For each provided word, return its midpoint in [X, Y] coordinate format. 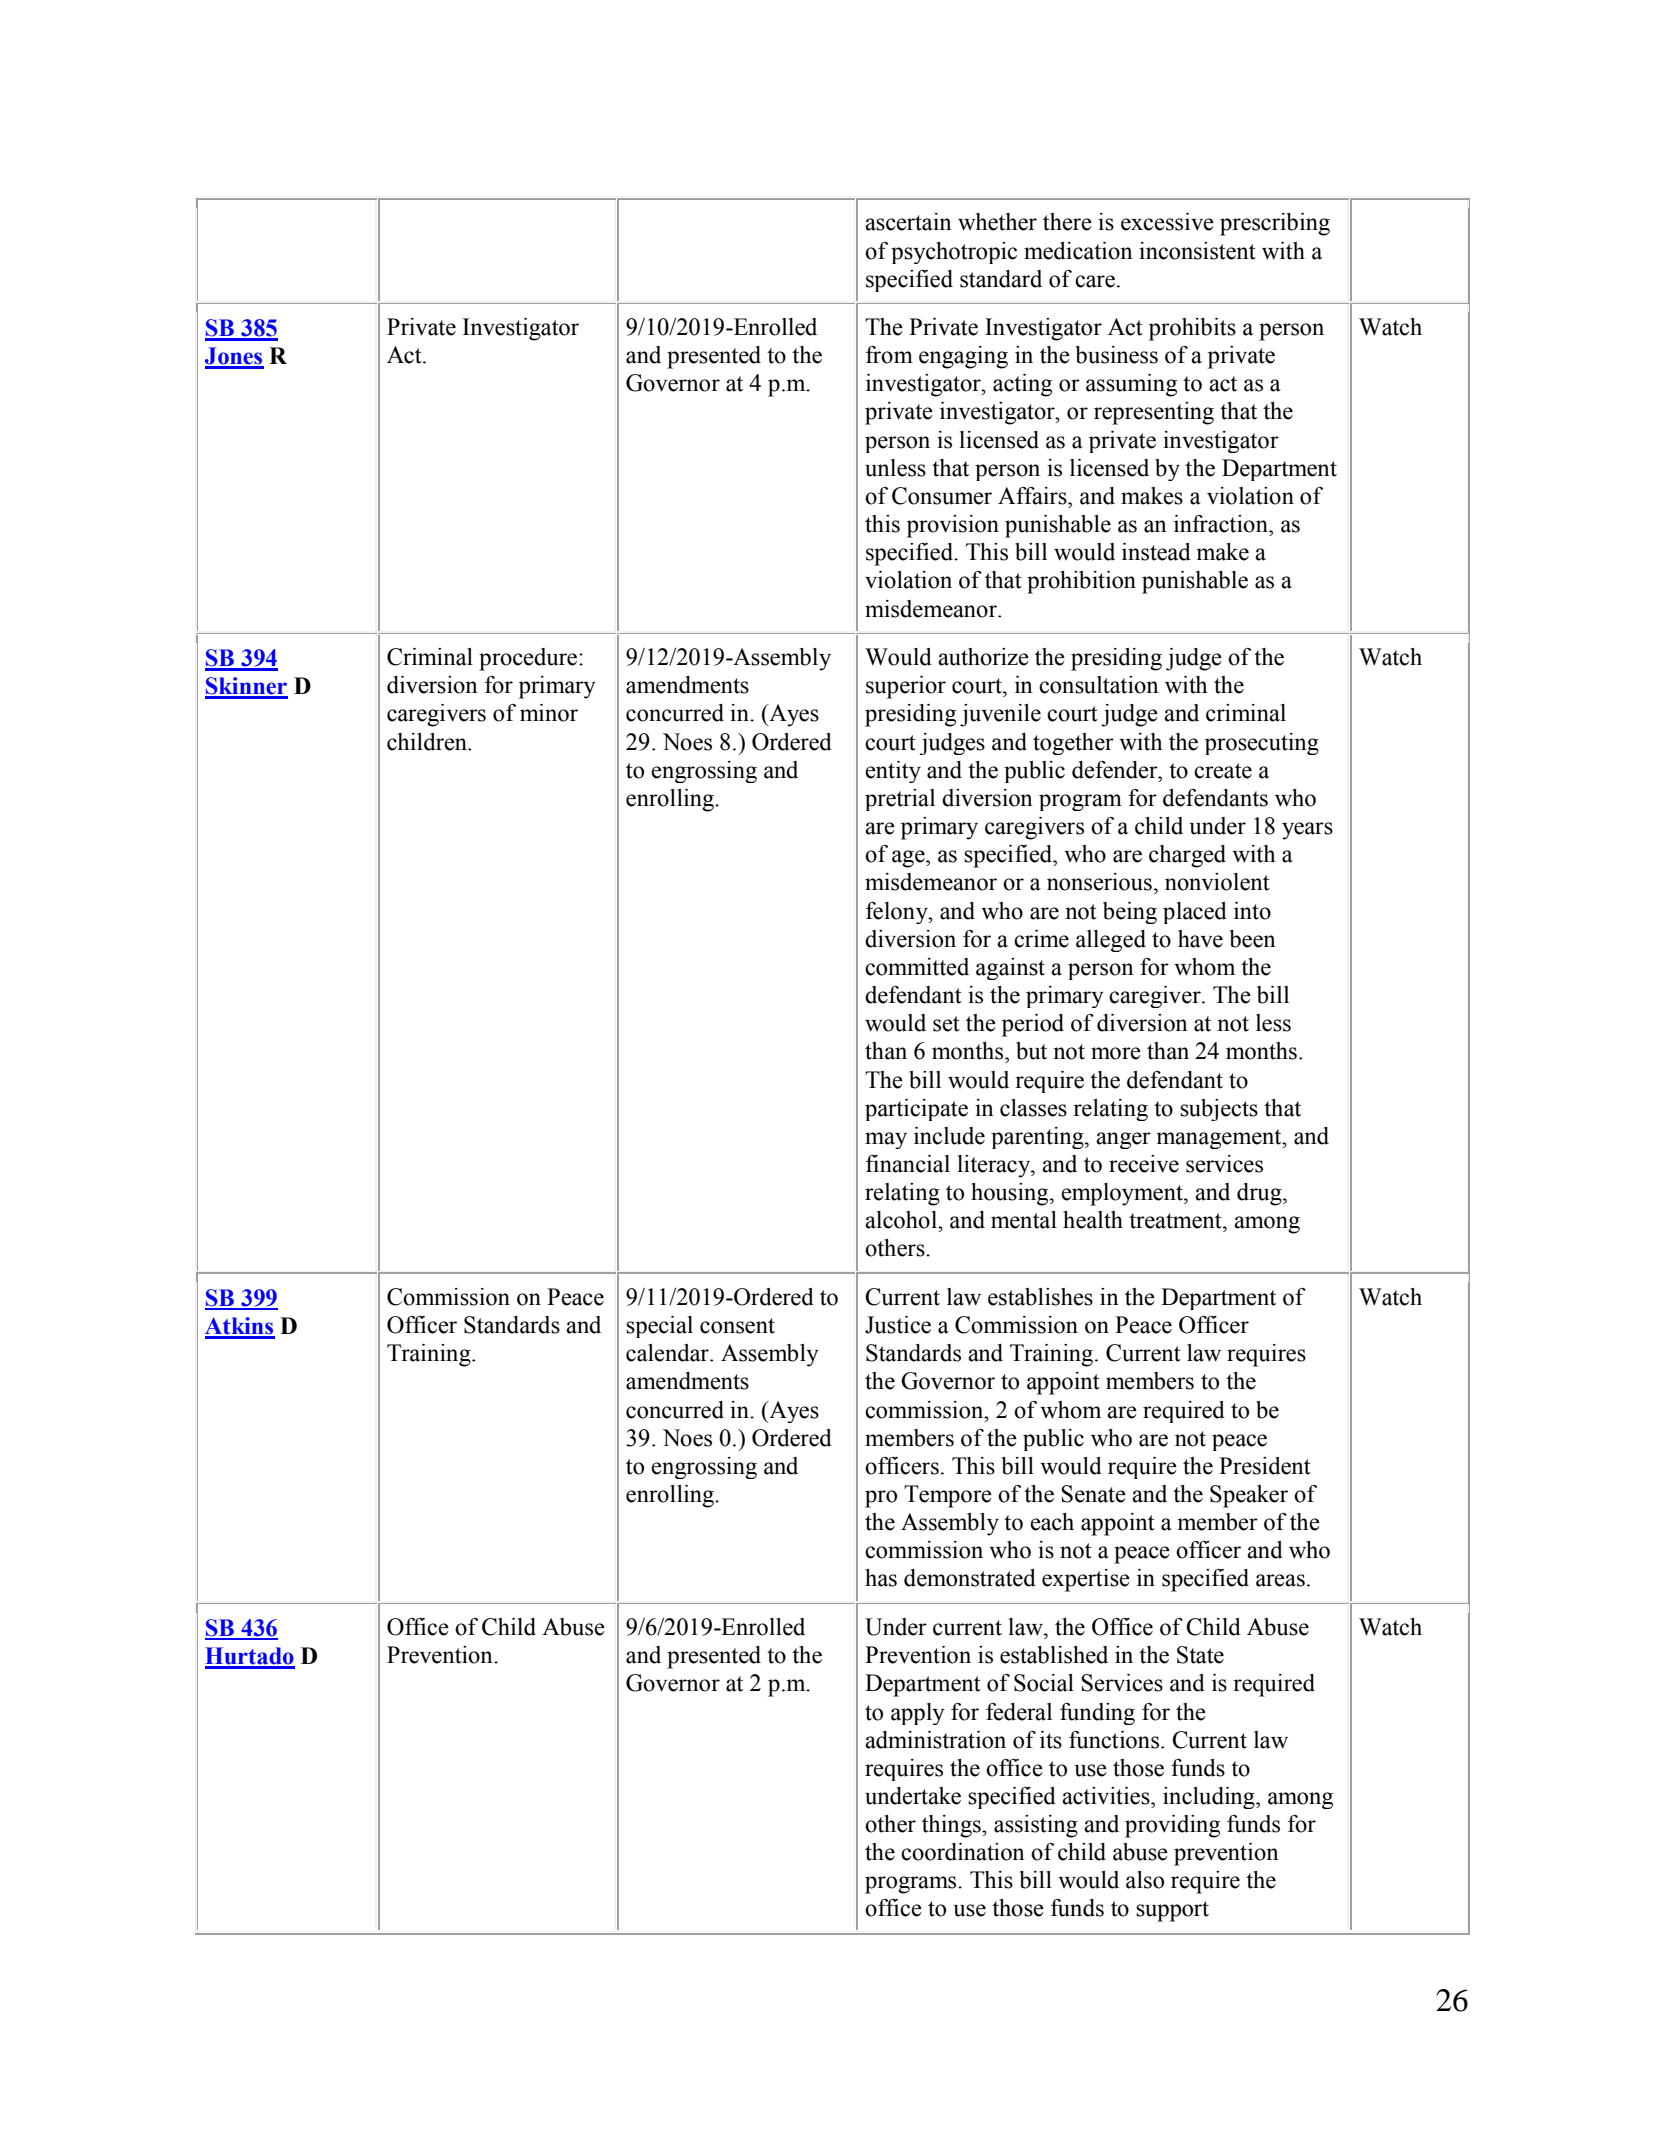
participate [916, 1110]
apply [917, 1714]
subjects [1219, 1110]
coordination [963, 1852]
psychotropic [954, 253]
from [889, 355]
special [659, 1327]
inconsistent [1197, 251]
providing [1172, 1826]
